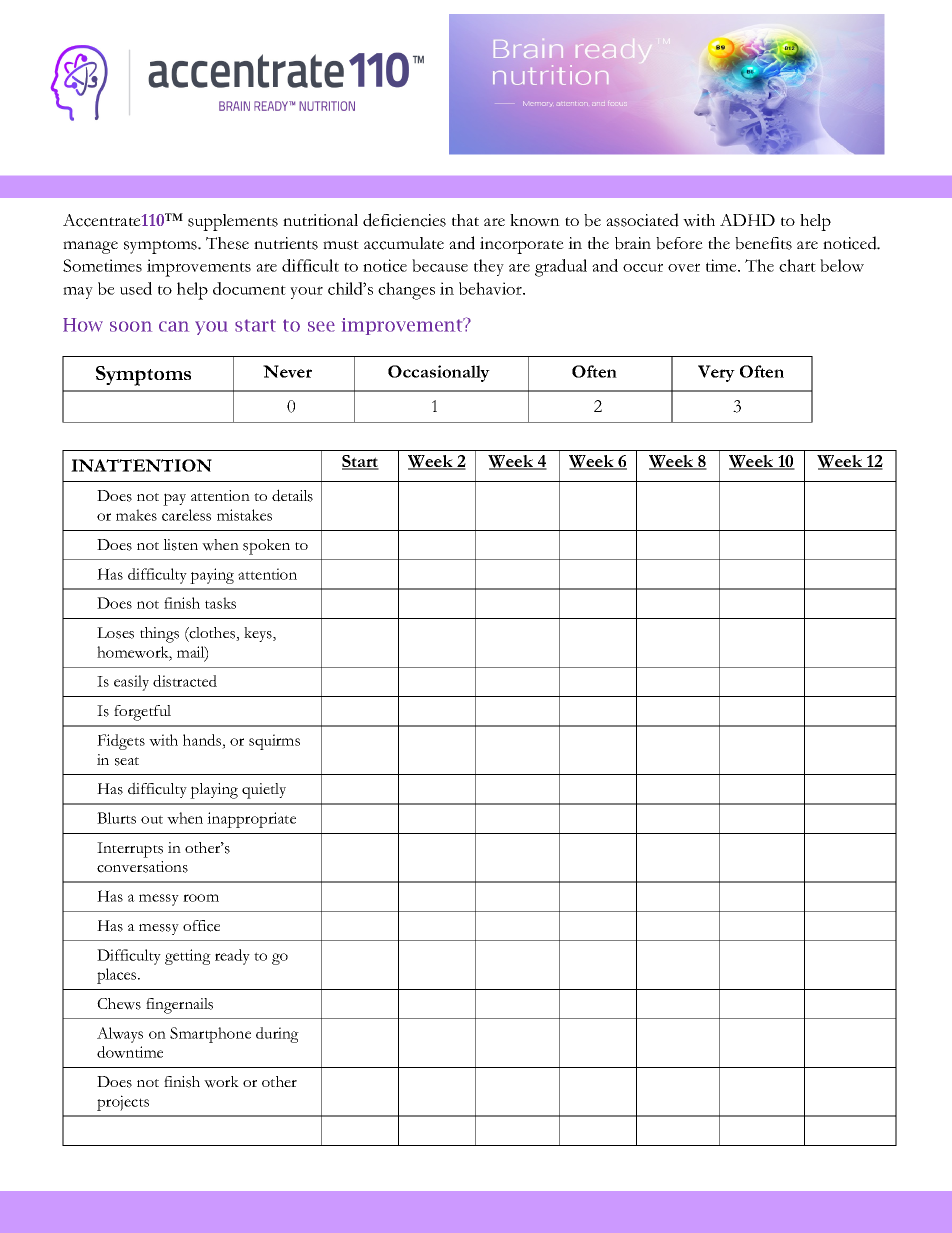 Image resolution: width=952 pixels, height=1233 pixels. What do you see at coordinates (440, 265) in the page?
I see `because` at bounding box center [440, 265].
